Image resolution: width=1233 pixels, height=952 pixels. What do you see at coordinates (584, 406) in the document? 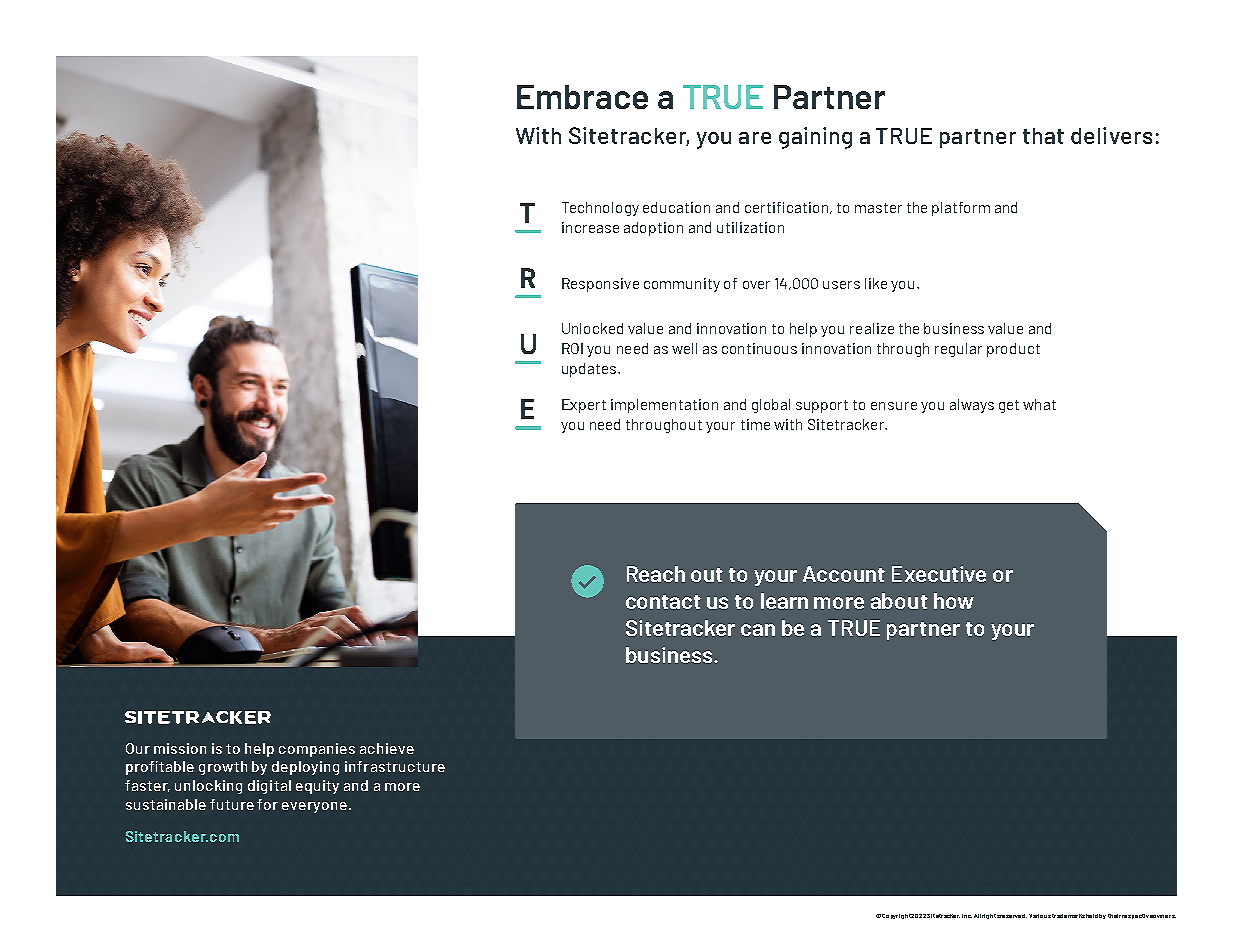
I see `Expert` at bounding box center [584, 406].
